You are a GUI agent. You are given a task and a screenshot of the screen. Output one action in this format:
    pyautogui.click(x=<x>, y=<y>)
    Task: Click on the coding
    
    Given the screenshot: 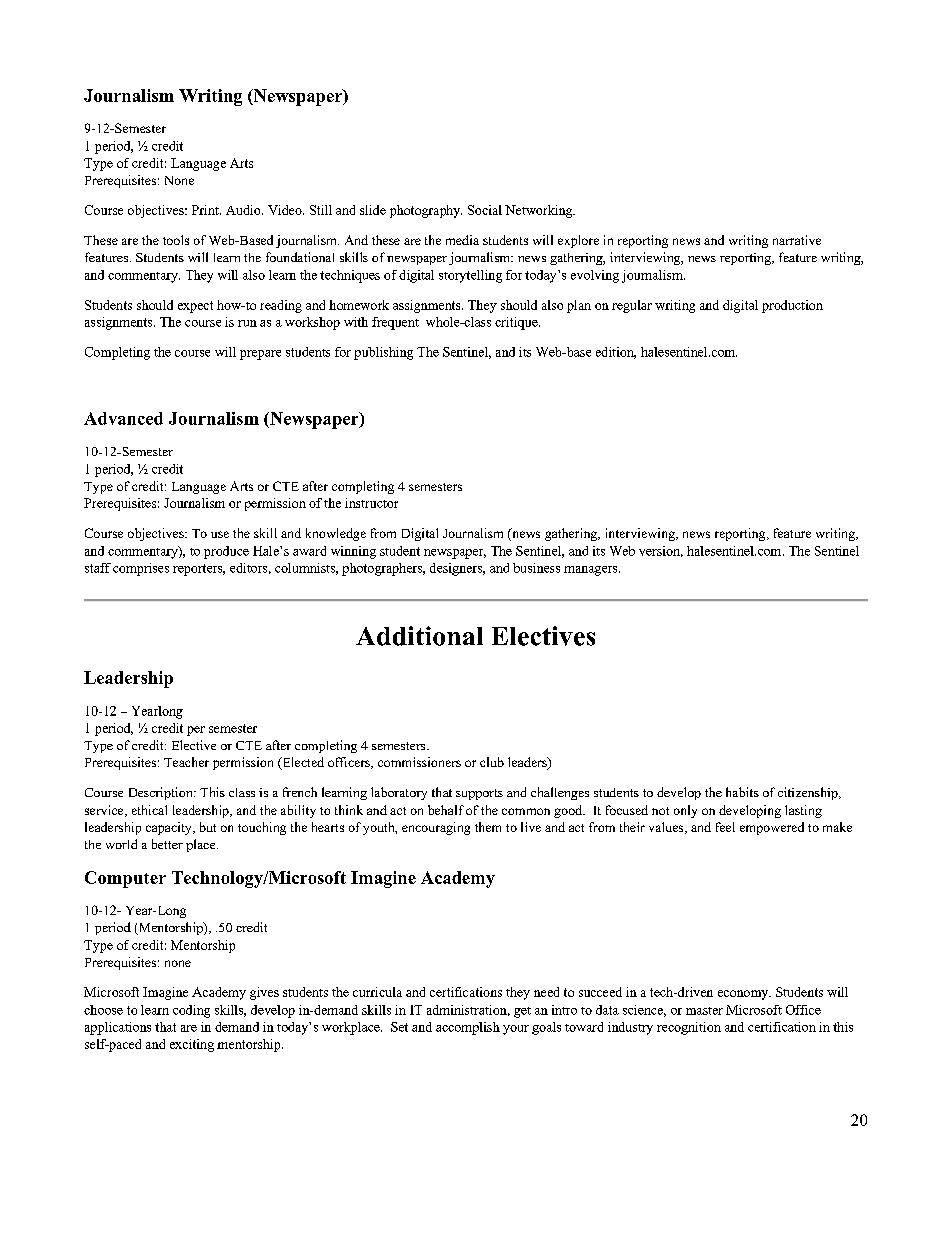 What is the action you would take?
    pyautogui.click(x=191, y=1011)
